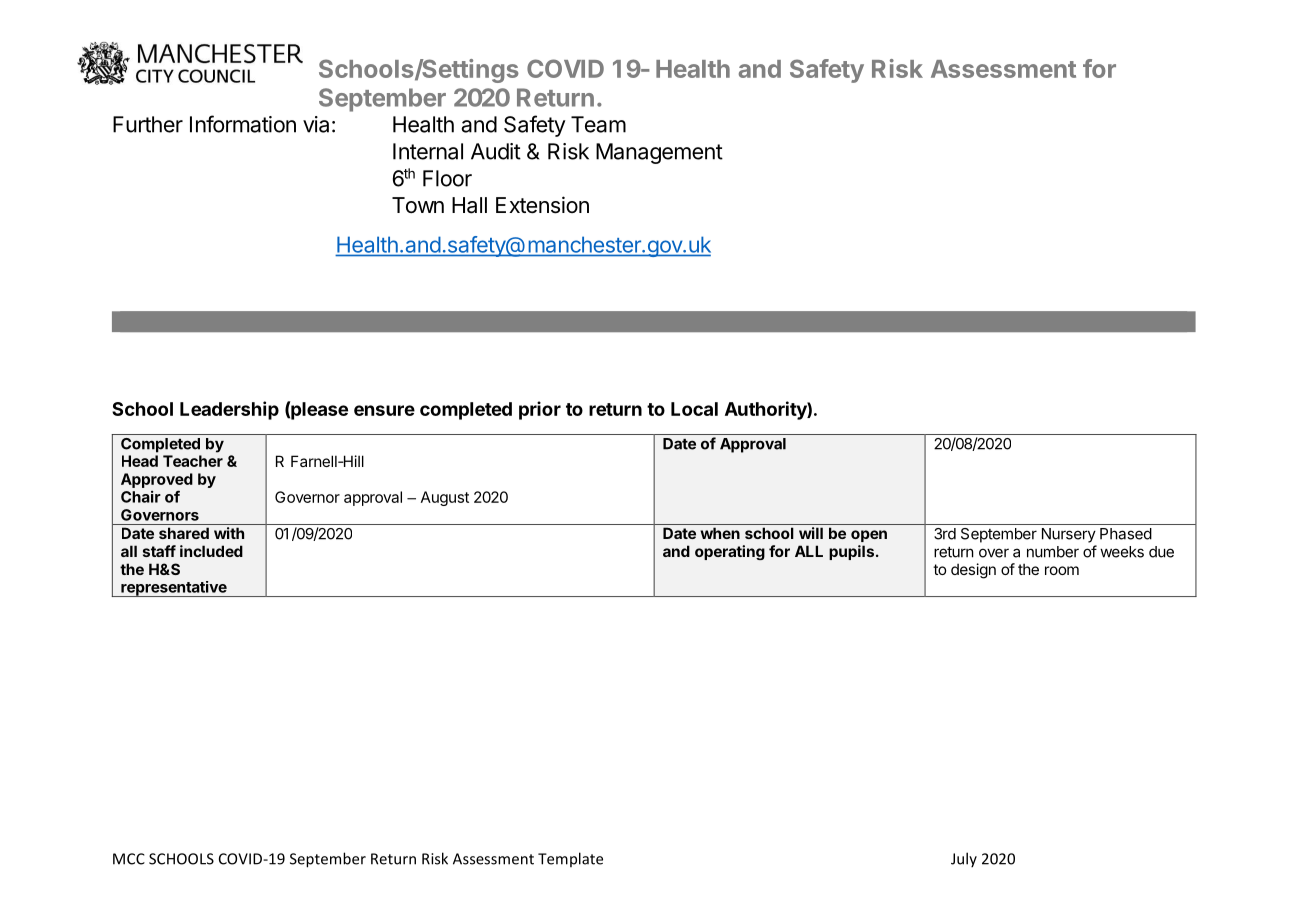 Image resolution: width=1308 pixels, height=924 pixels. Describe the element at coordinates (598, 124) in the screenshot. I see `Team` at that location.
